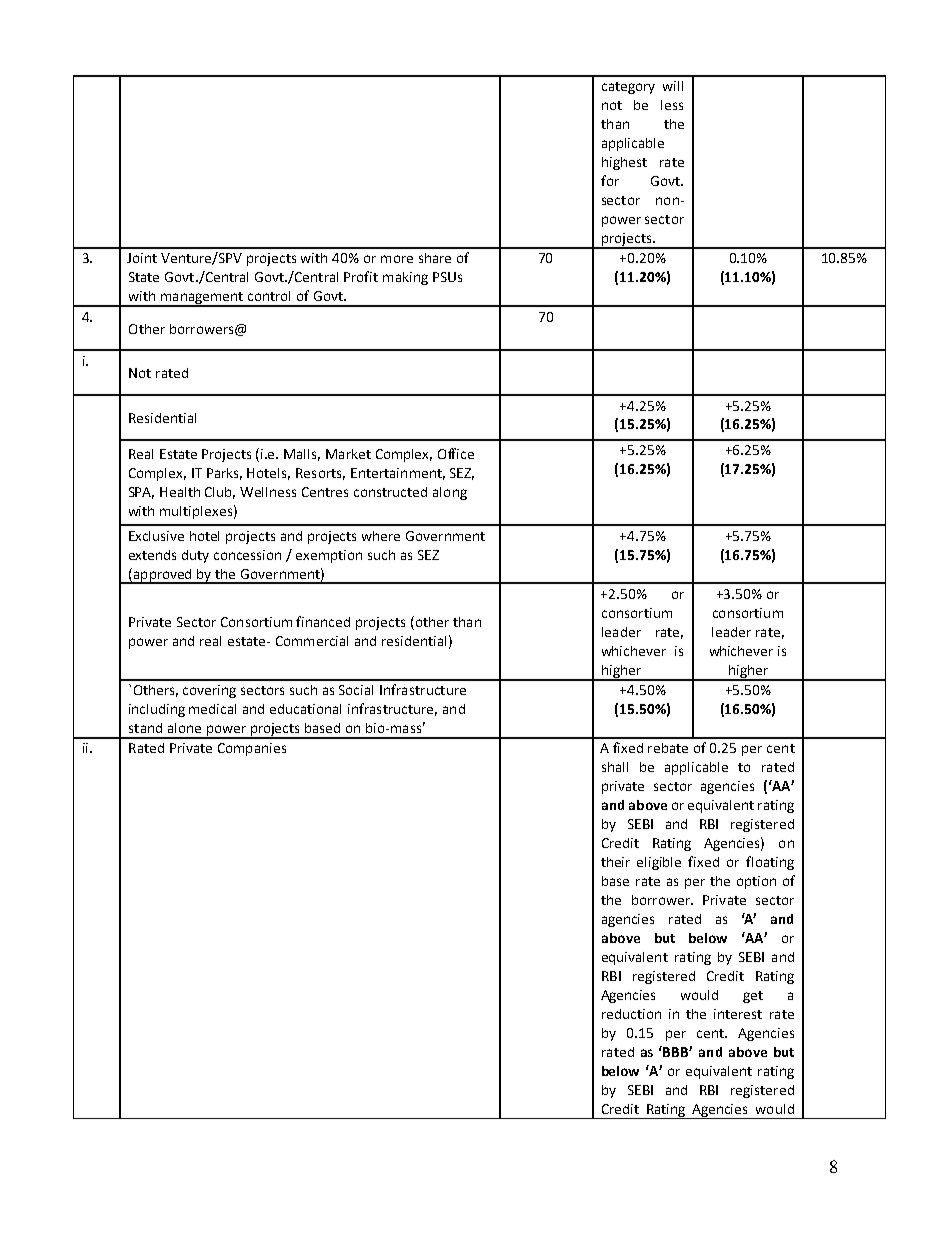 The width and height of the image is (952, 1233). Describe the element at coordinates (142, 258) in the image. I see `Joint` at that location.
